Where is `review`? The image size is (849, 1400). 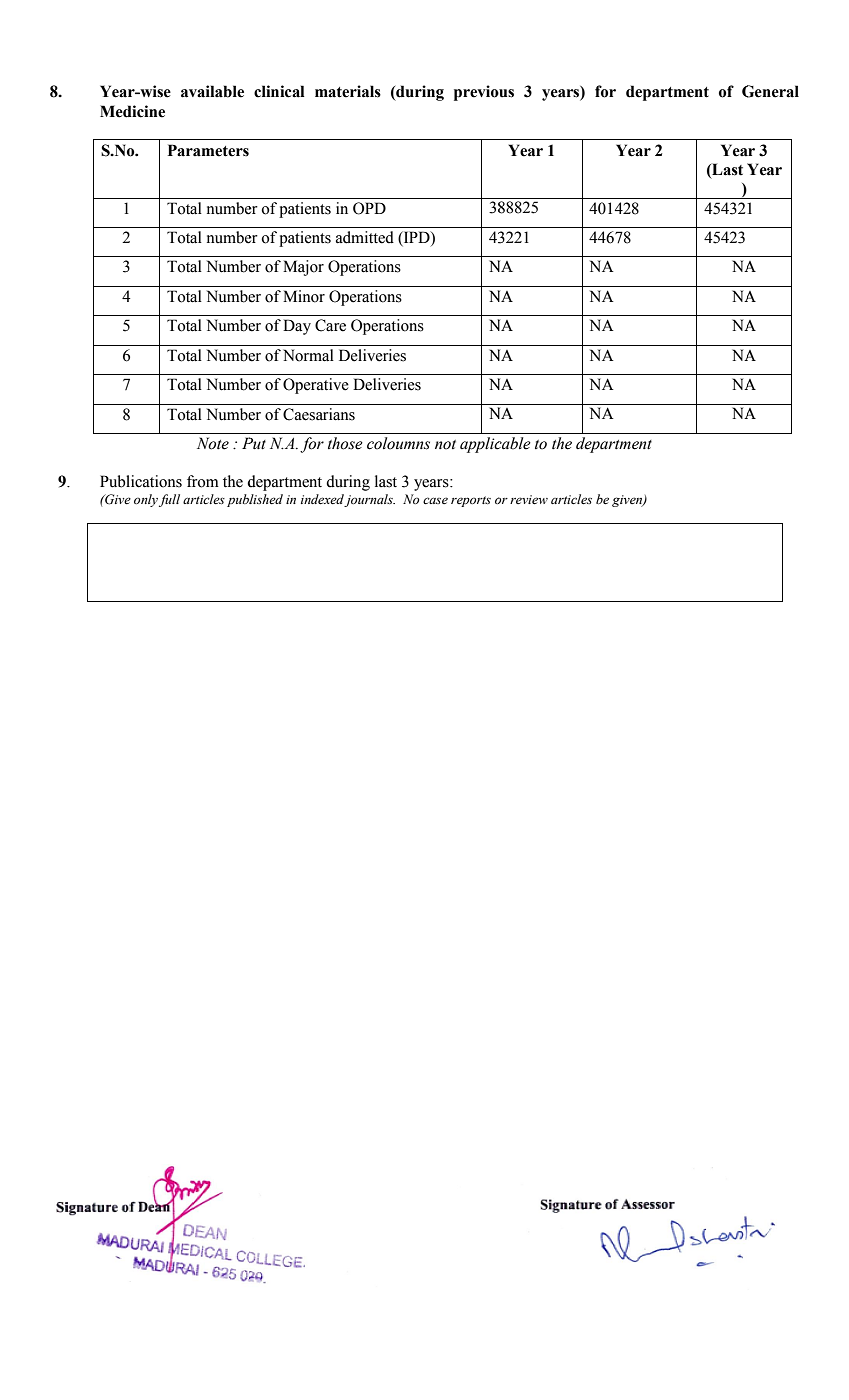
review is located at coordinates (529, 500).
